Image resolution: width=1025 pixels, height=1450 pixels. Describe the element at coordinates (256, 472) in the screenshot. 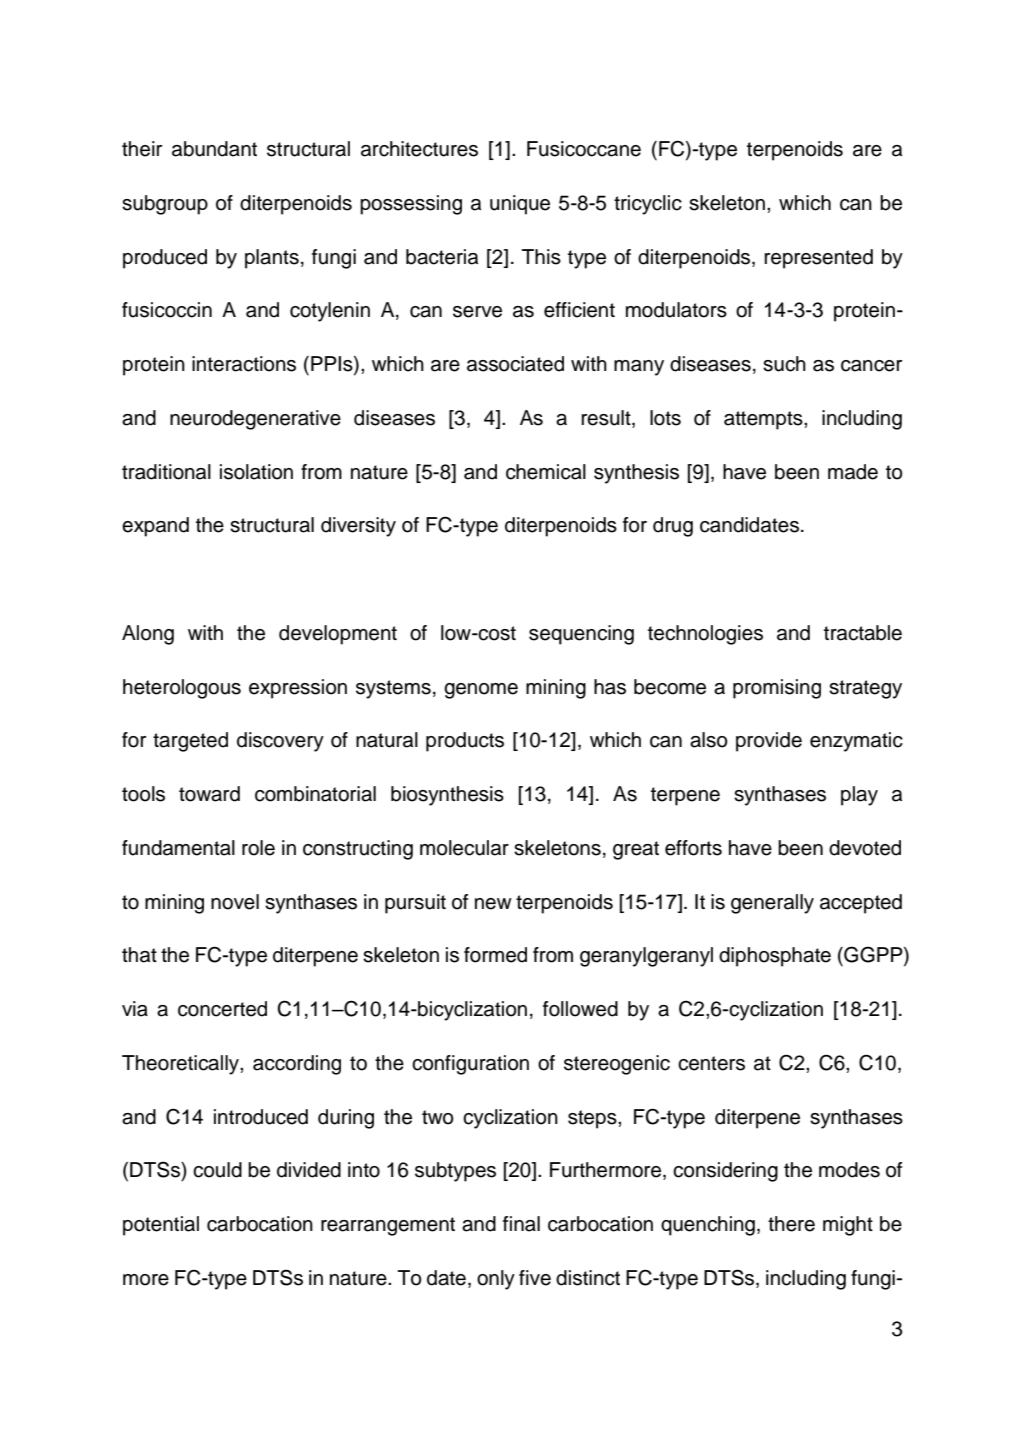

I see `isolation` at that location.
